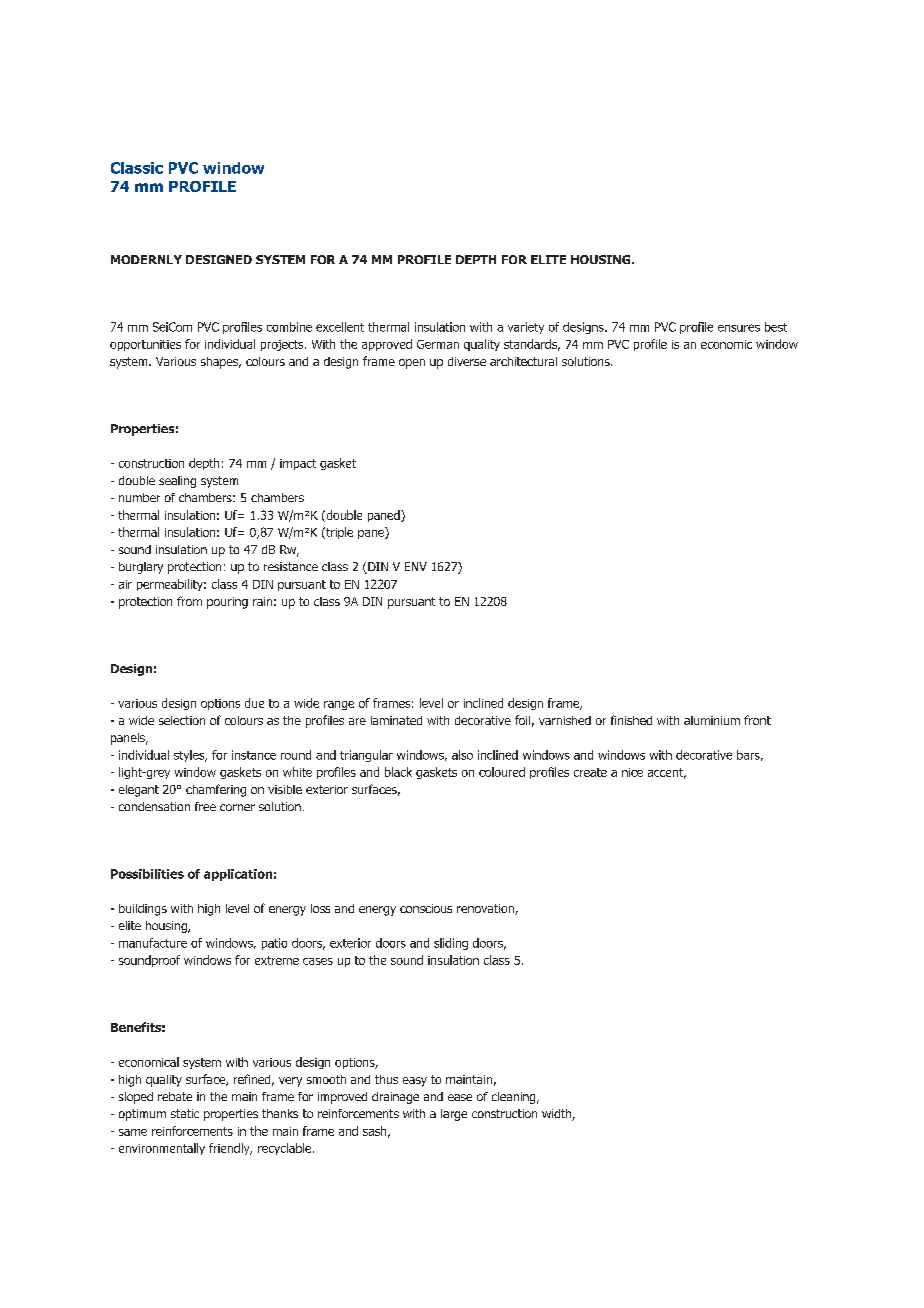 The image size is (924, 1308). What do you see at coordinates (454, 1115) in the screenshot?
I see `large` at bounding box center [454, 1115].
